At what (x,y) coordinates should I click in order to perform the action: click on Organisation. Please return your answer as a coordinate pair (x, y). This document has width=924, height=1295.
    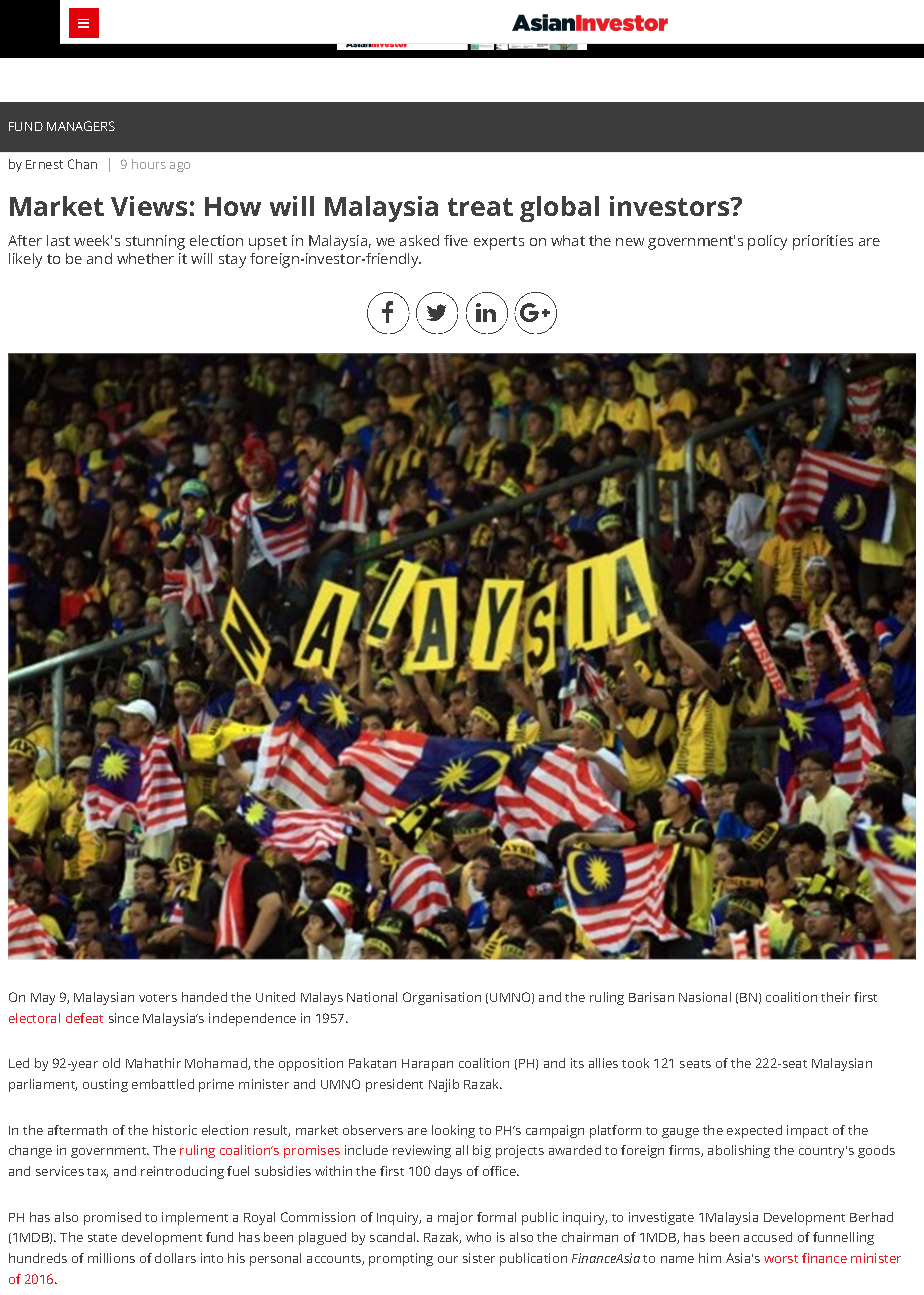
    Looking at the image, I should click on (442, 998).
